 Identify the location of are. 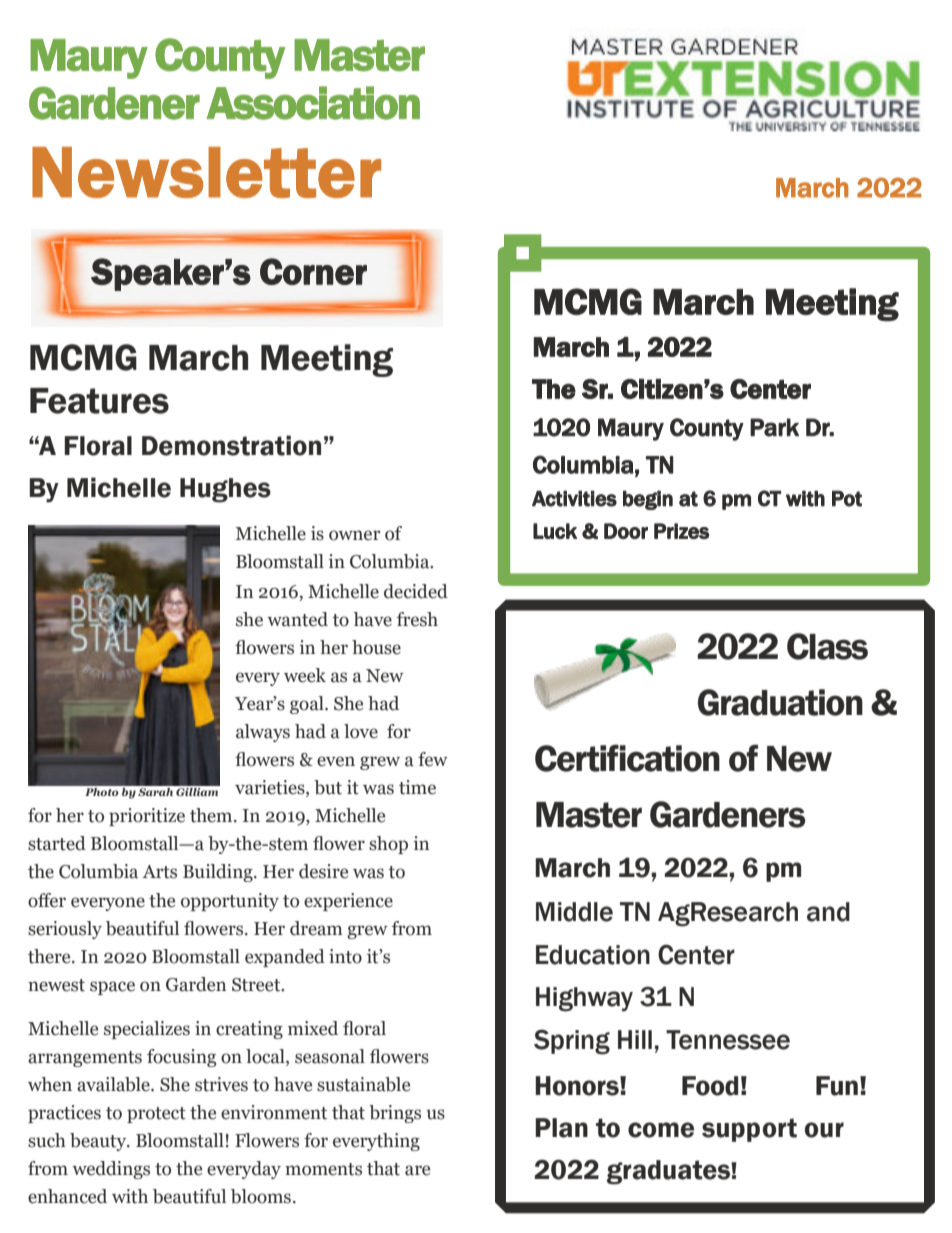
(417, 1170).
